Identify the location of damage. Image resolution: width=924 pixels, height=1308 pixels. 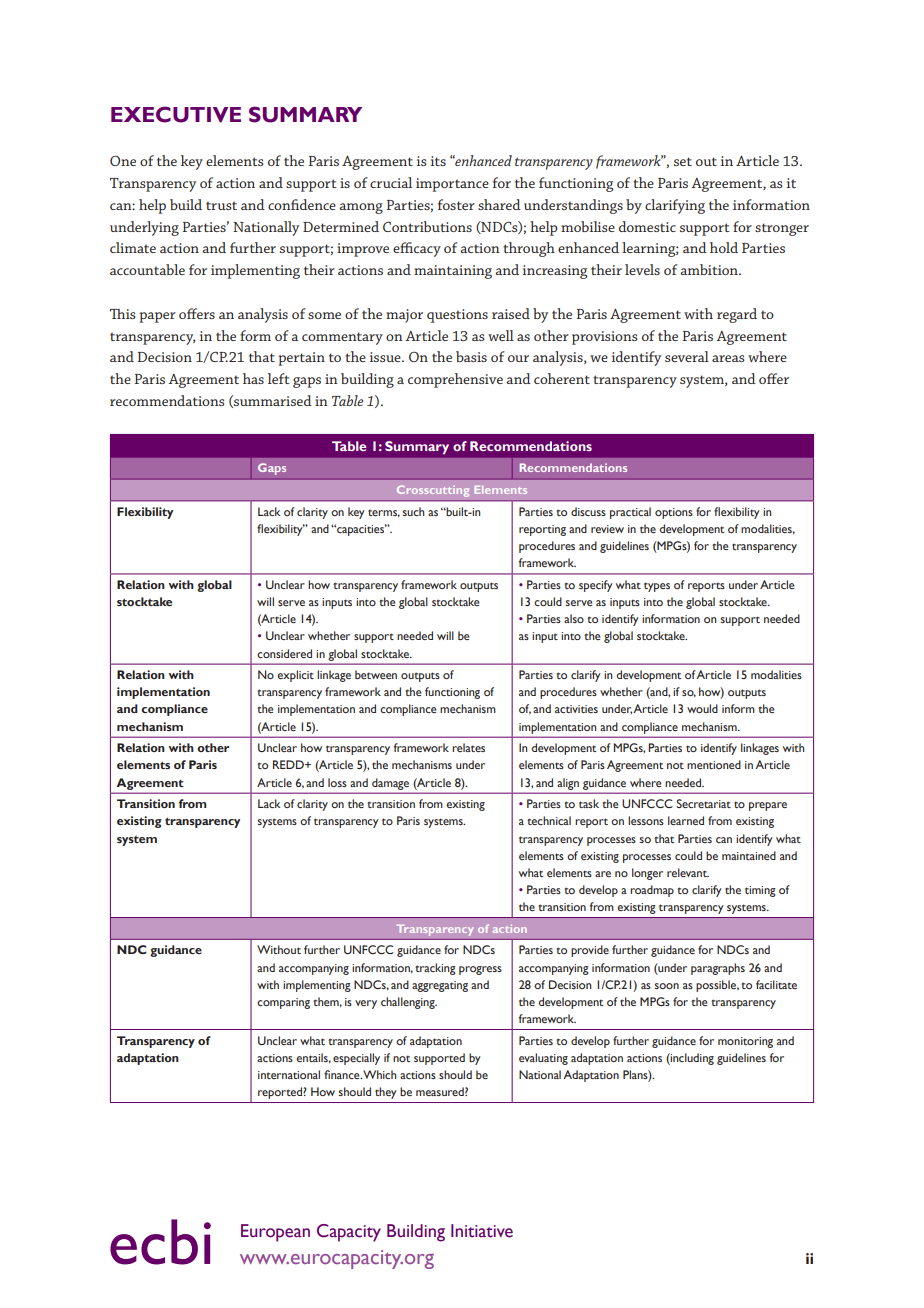
(390, 784).
